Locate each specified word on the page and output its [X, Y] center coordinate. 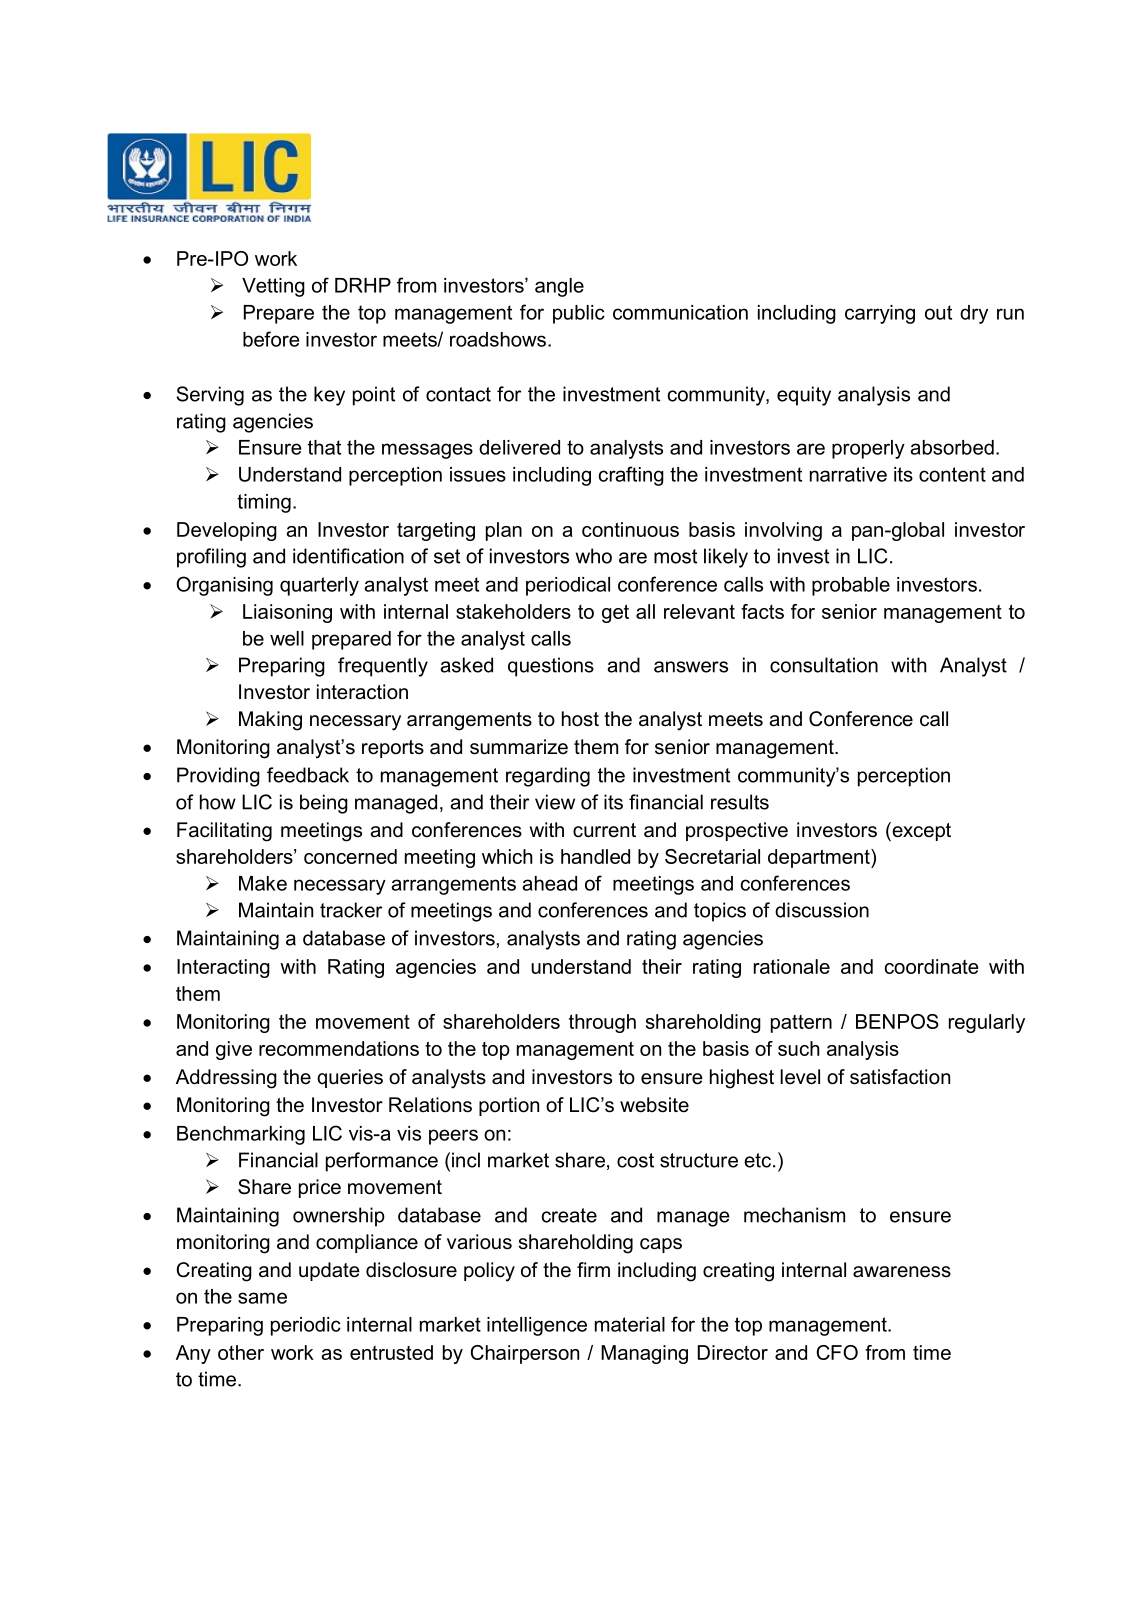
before [271, 339]
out [938, 312]
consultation [824, 665]
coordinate [932, 966]
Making [270, 721]
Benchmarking [241, 1135]
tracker [351, 910]
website [654, 1105]
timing [264, 503]
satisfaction [900, 1077]
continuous [630, 529]
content [952, 474]
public [579, 314]
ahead [549, 883]
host [580, 719]
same [262, 1298]
